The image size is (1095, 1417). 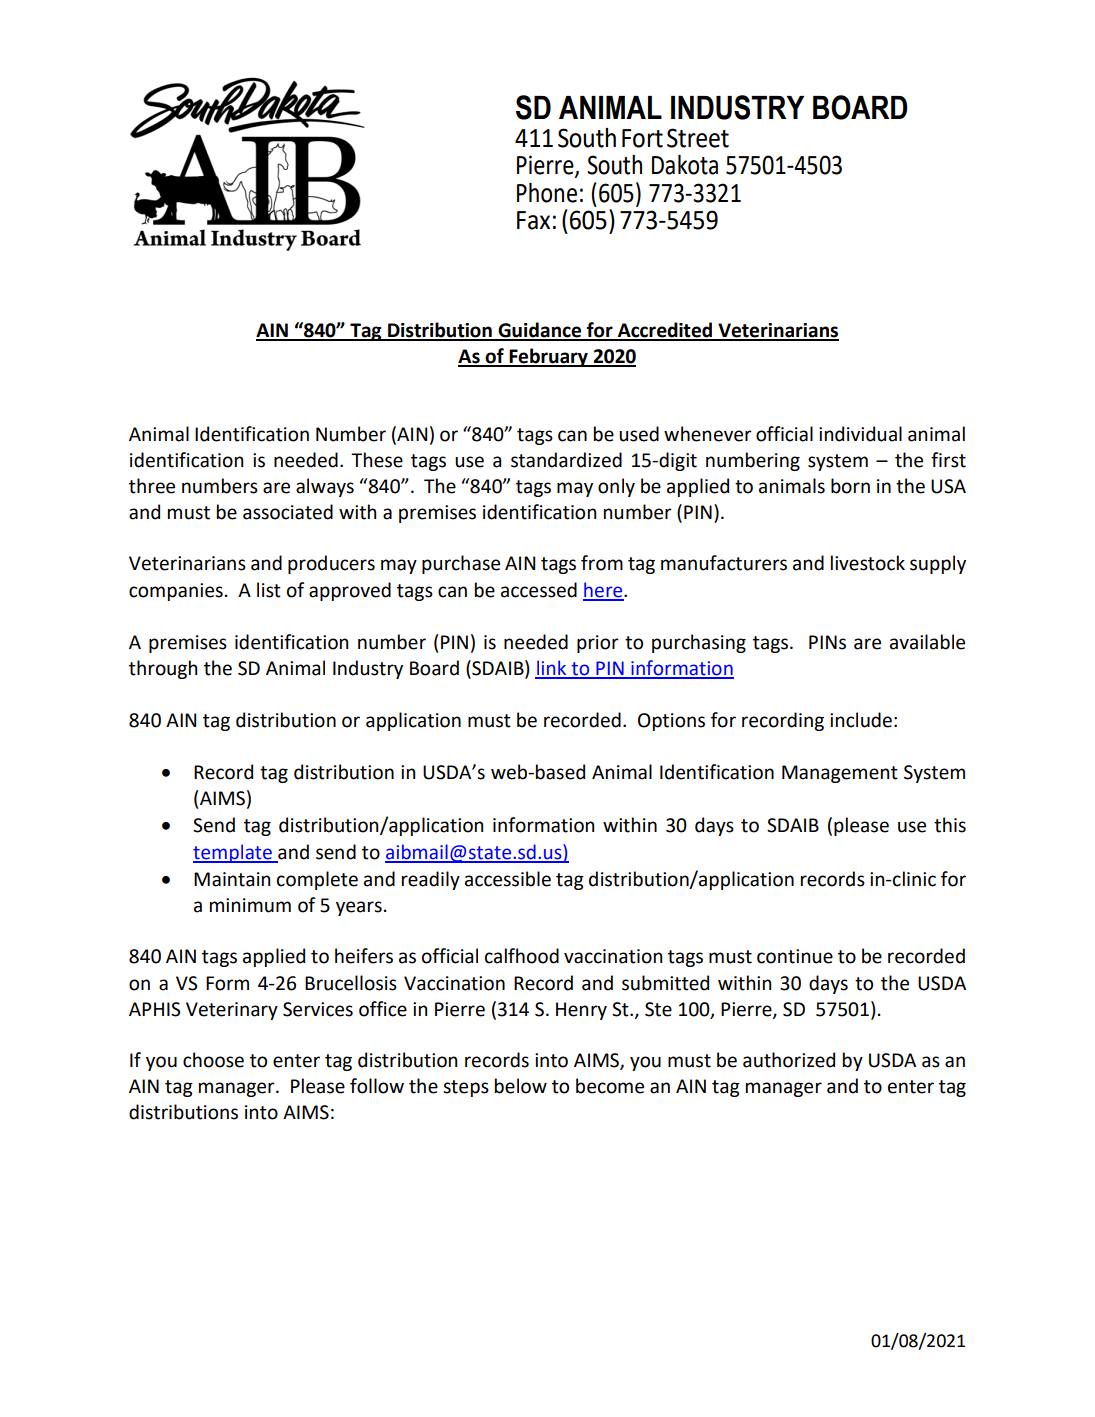 I want to click on Phone, so click(x=547, y=193).
